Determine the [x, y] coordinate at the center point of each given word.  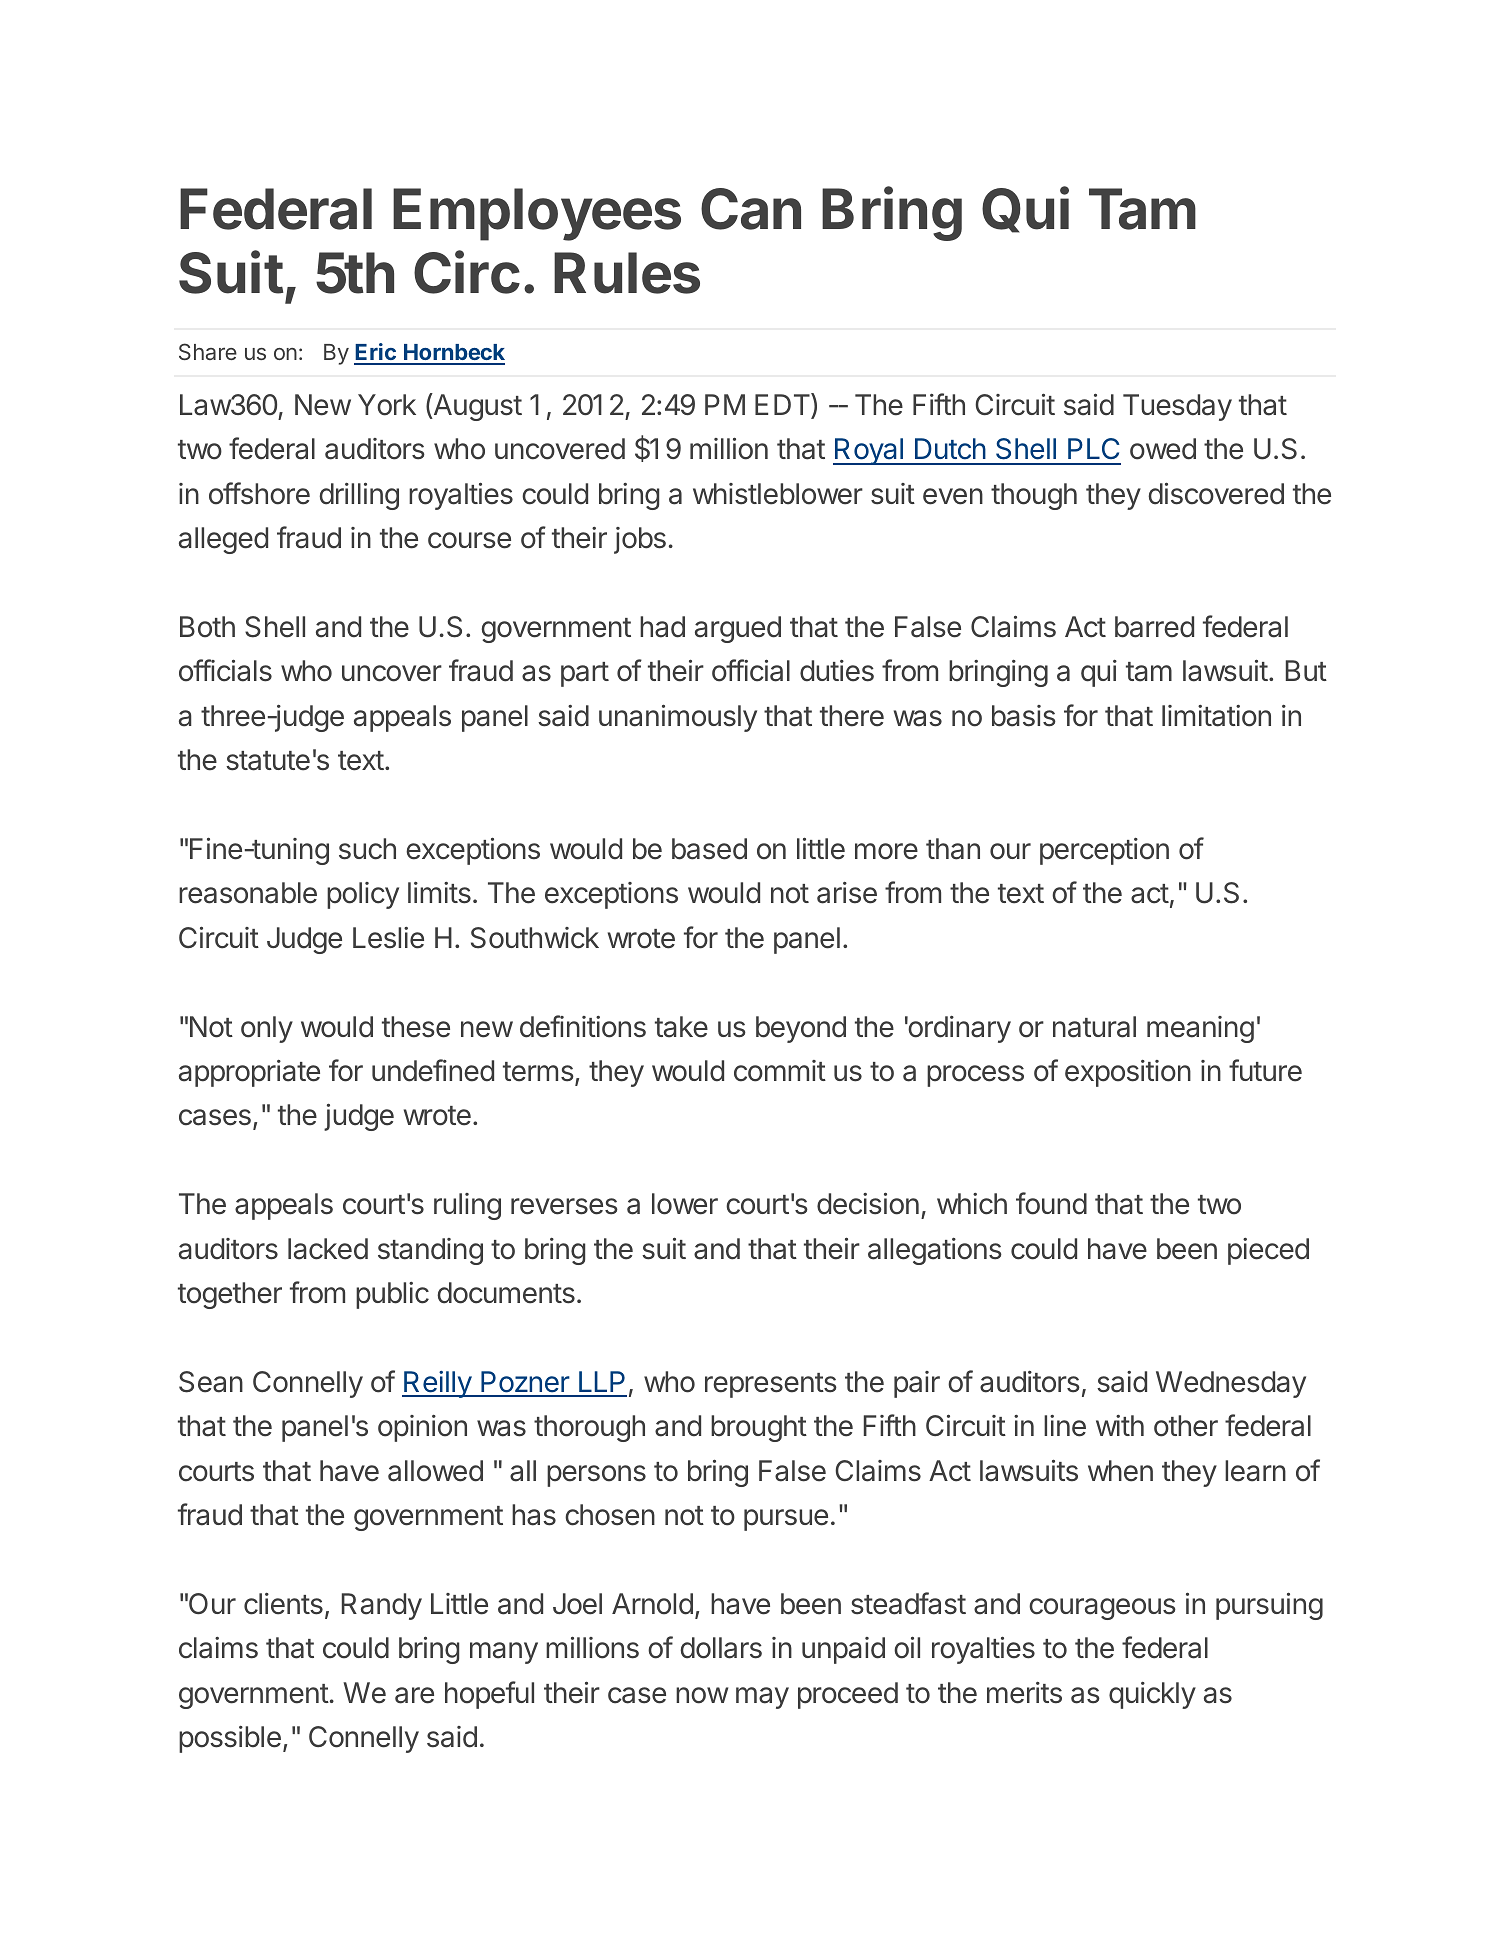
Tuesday [1177, 407]
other [1186, 1426]
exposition [1128, 1073]
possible [230, 1739]
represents [771, 1385]
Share [208, 351]
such [367, 849]
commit [780, 1071]
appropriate [249, 1073]
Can [751, 209]
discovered [1216, 493]
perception [1104, 851]
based [709, 849]
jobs [640, 540]
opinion [422, 1428]
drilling [359, 496]
